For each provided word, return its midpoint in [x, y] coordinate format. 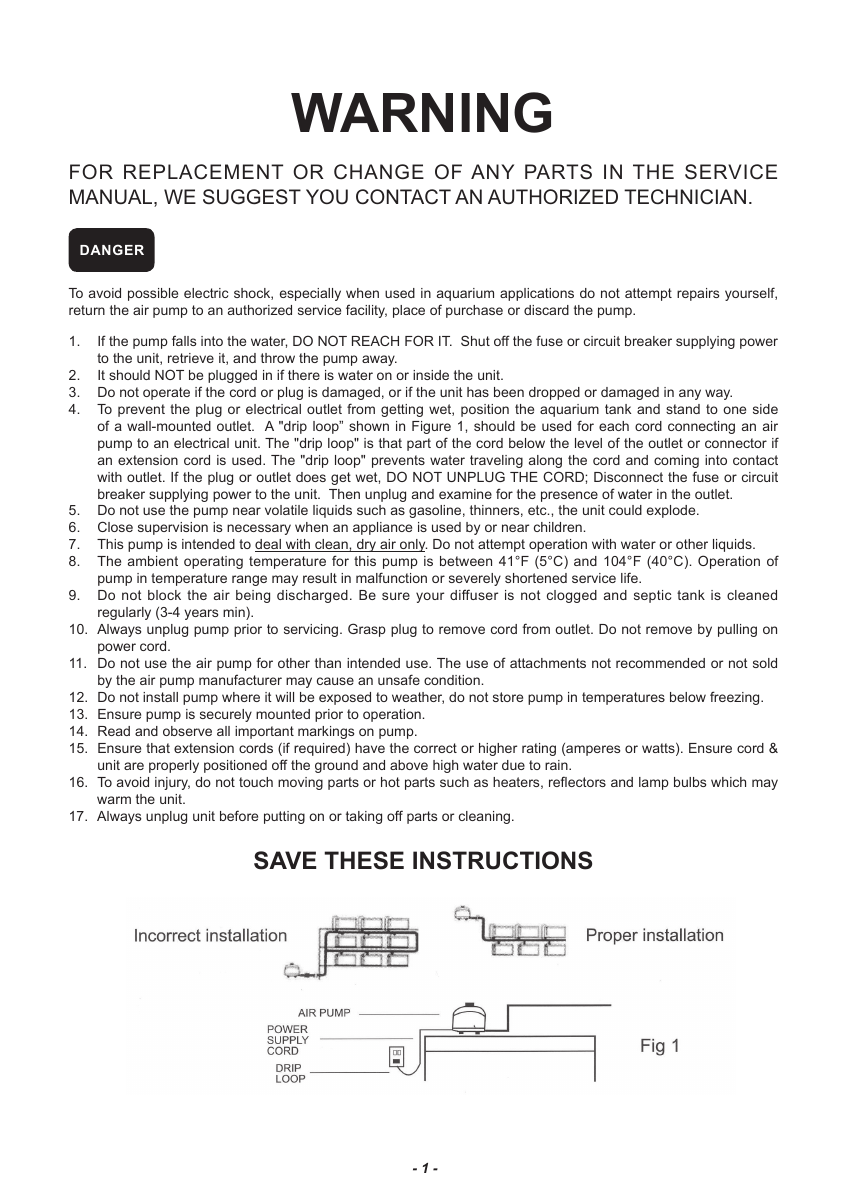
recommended [660, 663]
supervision [173, 528]
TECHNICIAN [685, 197]
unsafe [399, 679]
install [160, 697]
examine [465, 494]
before [239, 815]
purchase [474, 311]
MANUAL [112, 198]
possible [153, 294]
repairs [698, 294]
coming [676, 461]
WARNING [421, 112]
